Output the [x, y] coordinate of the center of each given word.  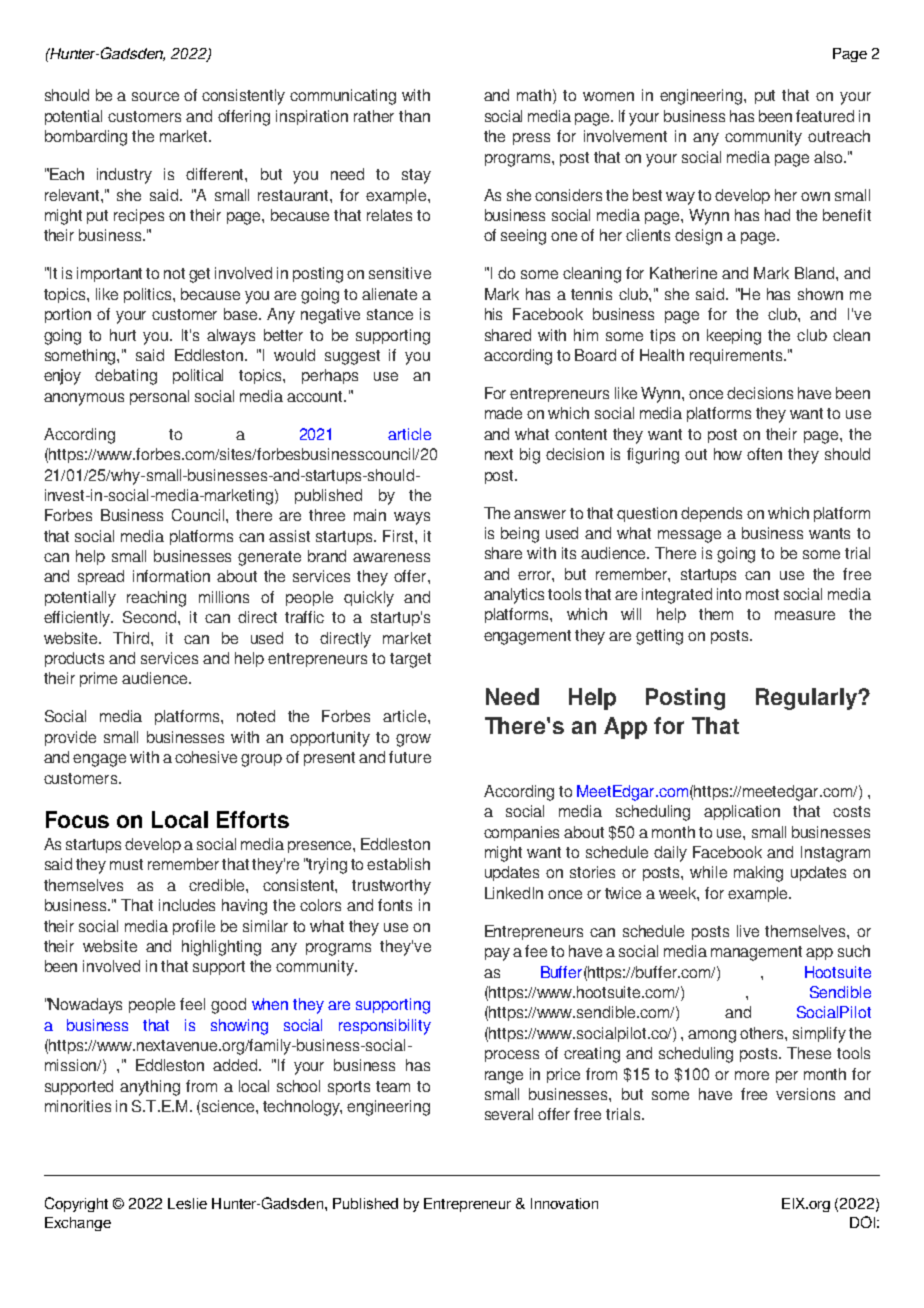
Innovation [564, 1203]
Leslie [187, 1203]
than [414, 116]
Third [132, 638]
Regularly [808, 699]
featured [825, 116]
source [155, 96]
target [410, 660]
